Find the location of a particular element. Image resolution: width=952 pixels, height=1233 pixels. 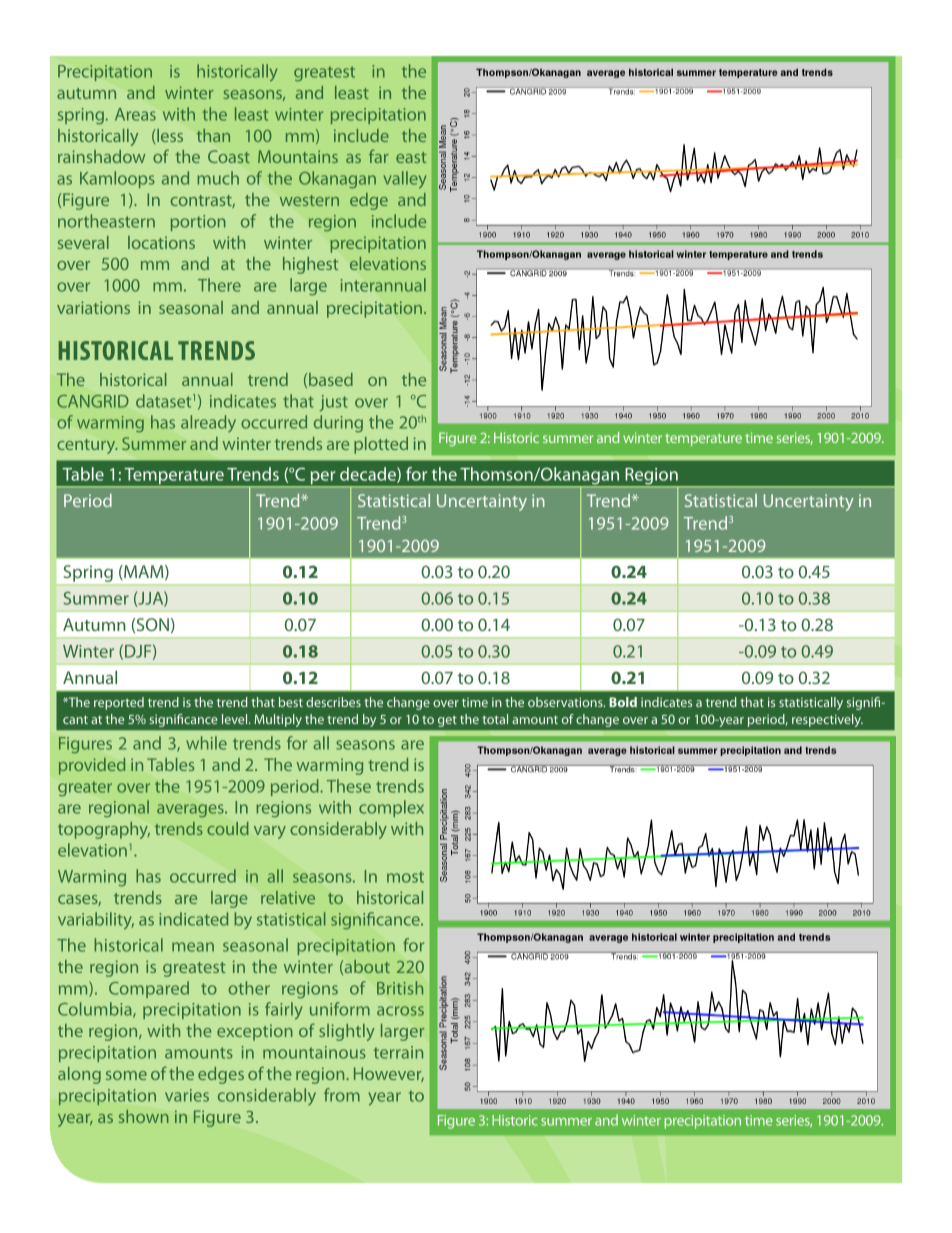

while is located at coordinates (206, 743).
